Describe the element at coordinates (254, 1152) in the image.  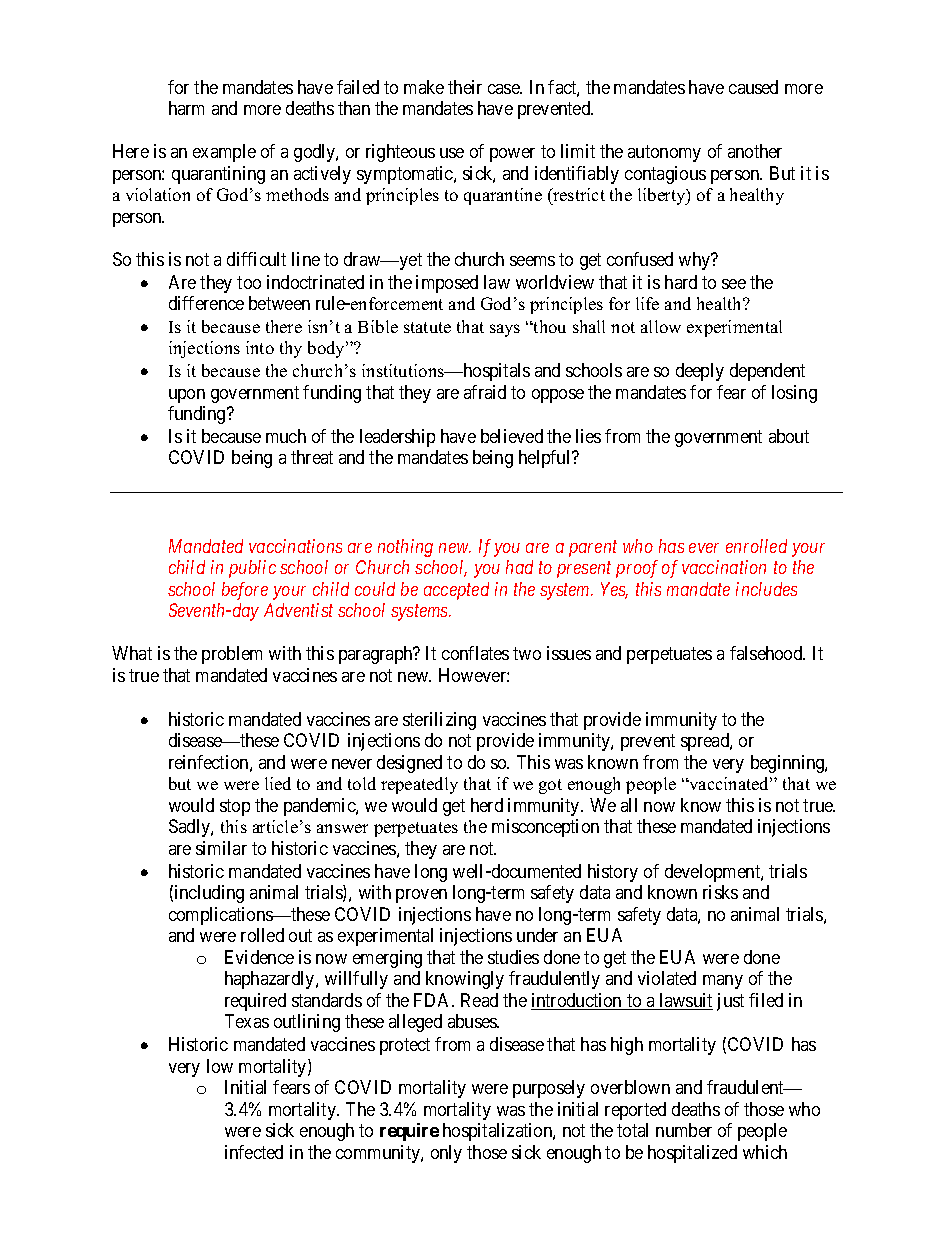
I see `infected` at that location.
